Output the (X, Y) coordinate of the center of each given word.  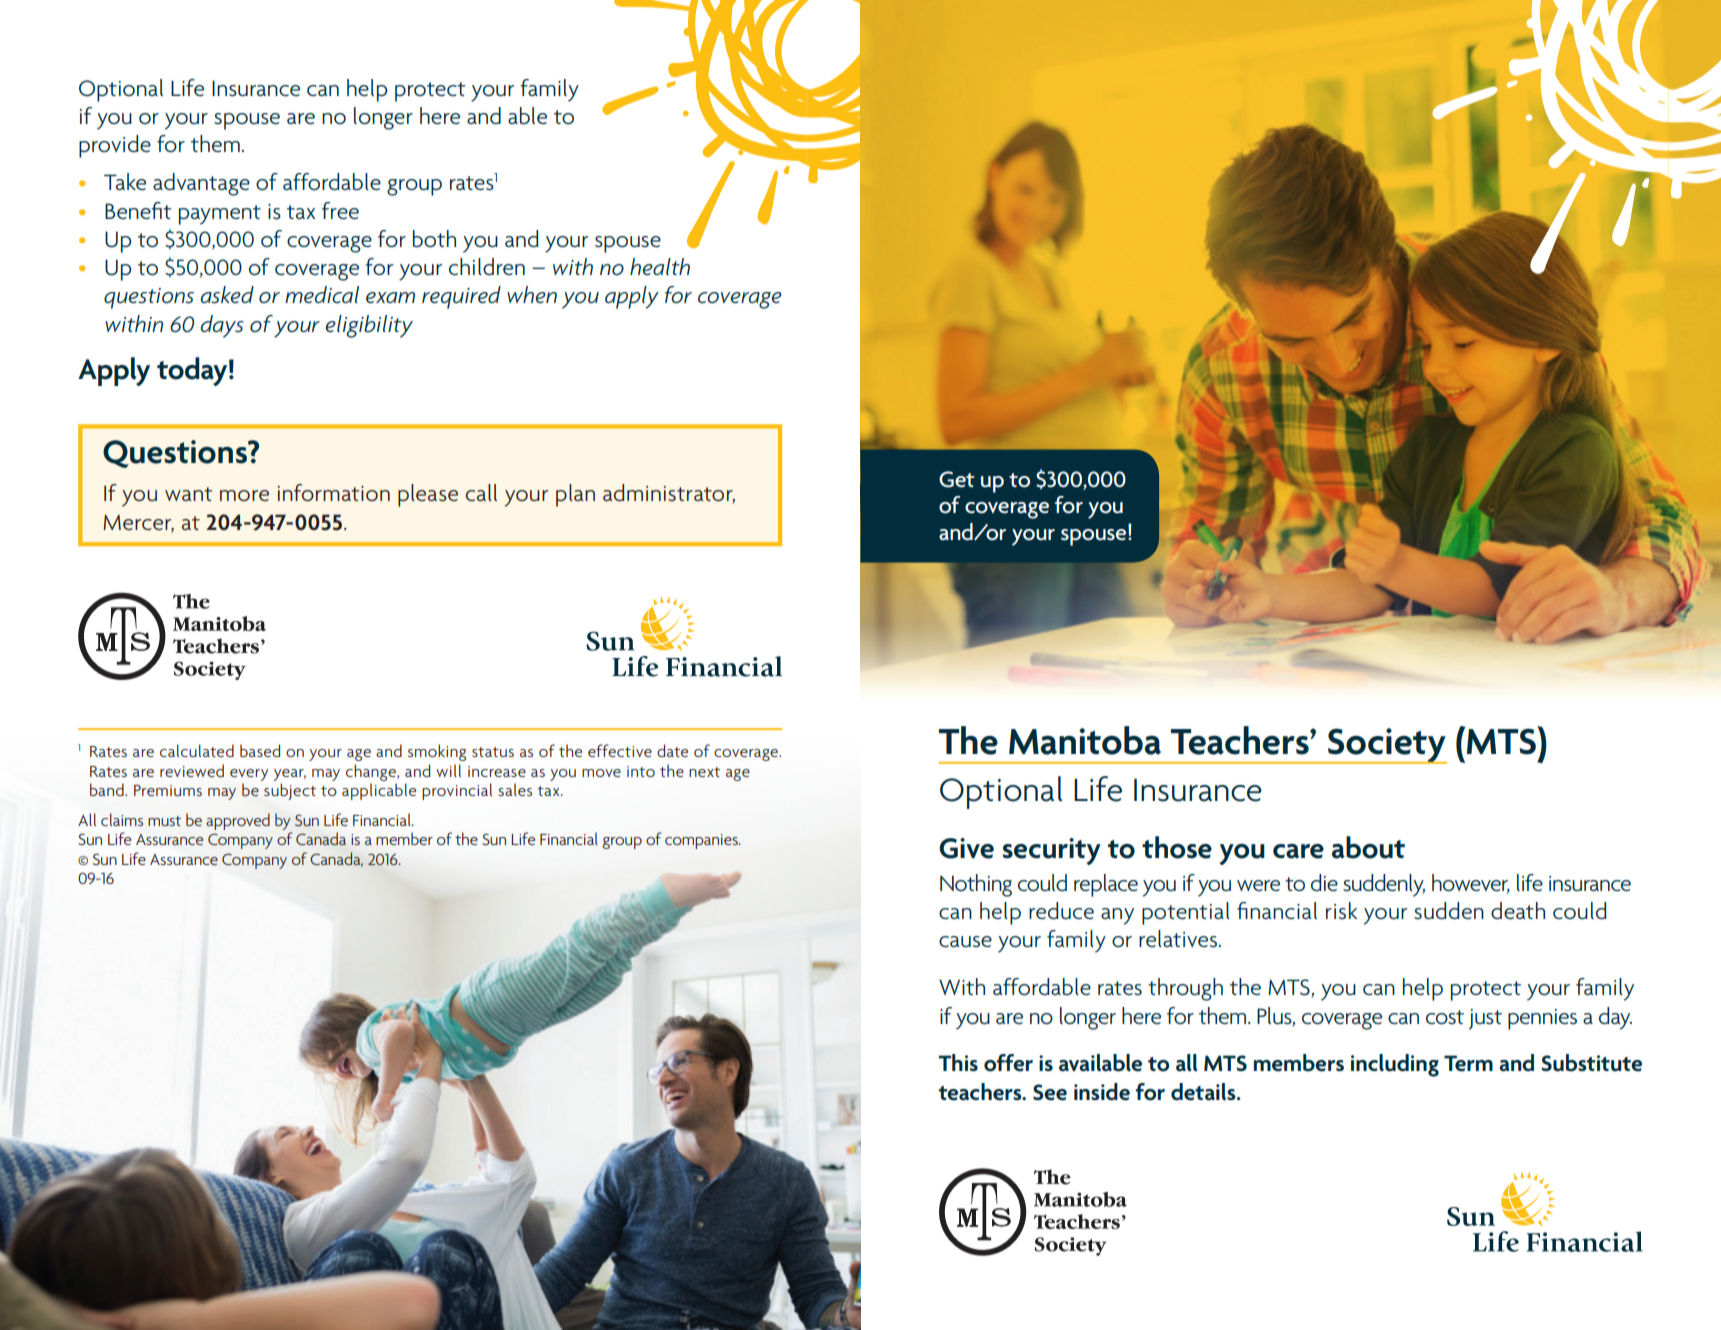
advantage (201, 184)
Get (957, 479)
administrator (669, 494)
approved (238, 821)
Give (966, 848)
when (532, 295)
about (1368, 847)
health (660, 267)
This (958, 1062)
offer (1008, 1063)
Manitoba (1085, 740)
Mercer (138, 523)
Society (1386, 746)
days (222, 326)
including (1395, 1065)
